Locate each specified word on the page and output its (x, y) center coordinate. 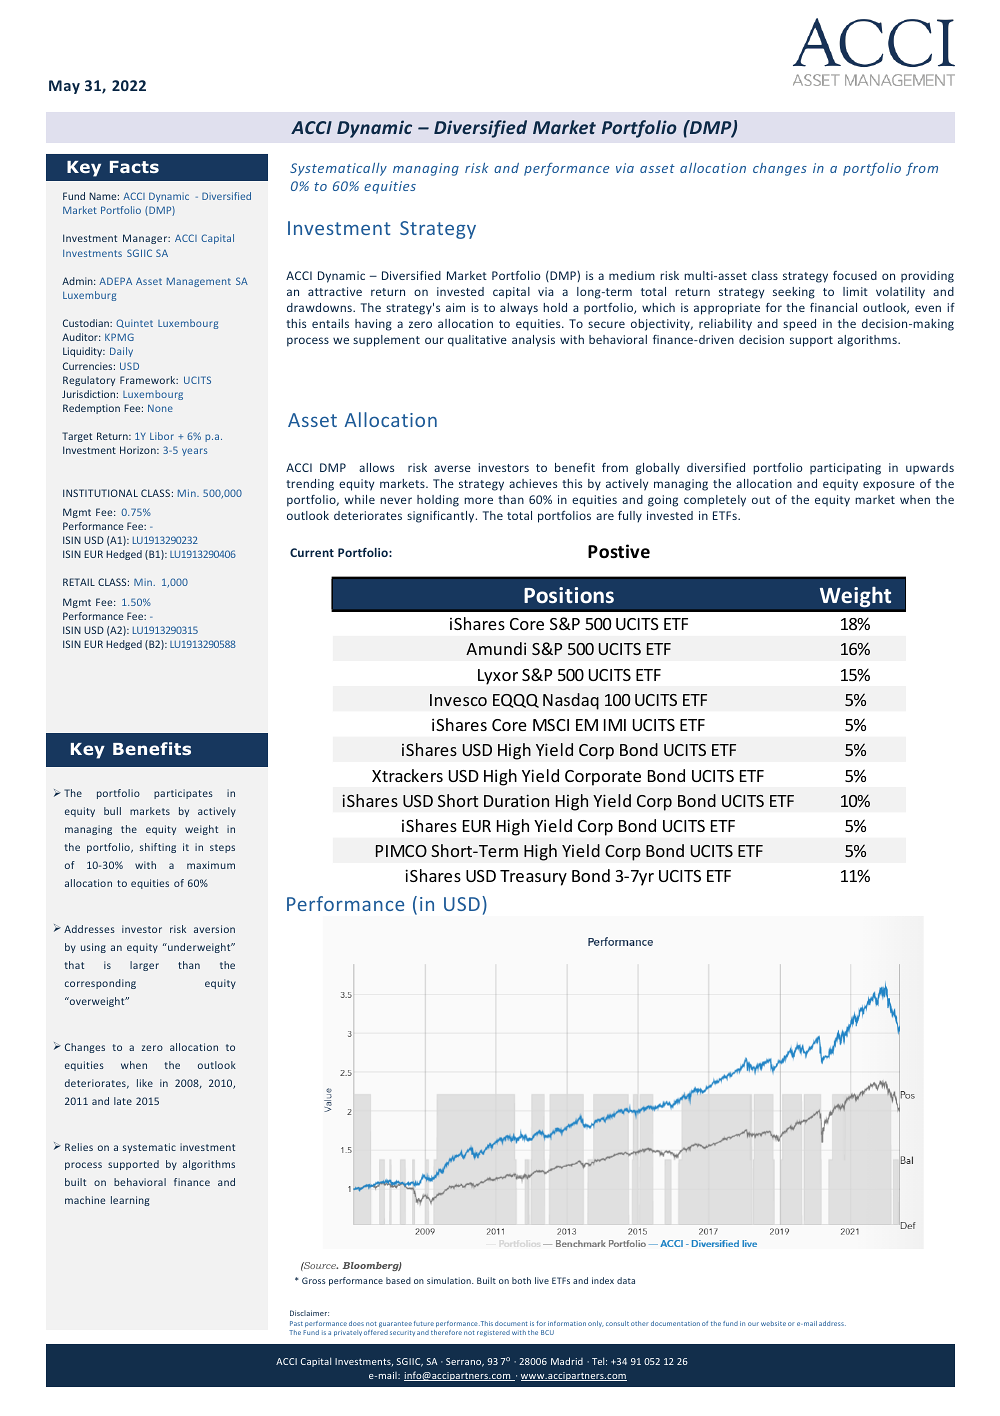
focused (855, 275)
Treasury (533, 878)
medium (632, 275)
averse (452, 468)
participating (845, 469)
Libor (162, 436)
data (626, 1280)
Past (296, 1323)
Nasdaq (571, 701)
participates (183, 794)
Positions (569, 595)
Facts (134, 167)
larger (144, 966)
